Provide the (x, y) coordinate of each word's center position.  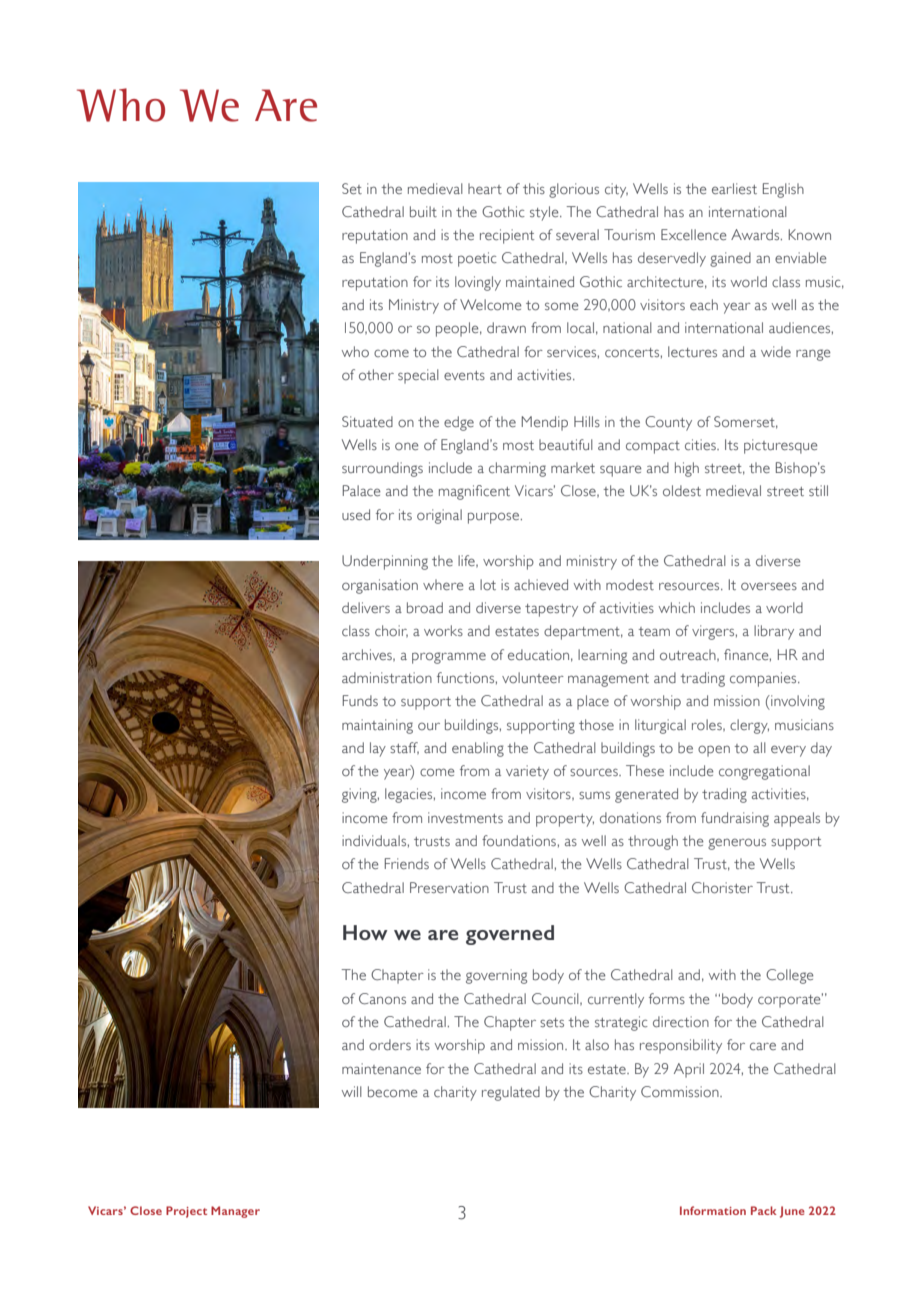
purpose (493, 518)
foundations (519, 841)
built (423, 212)
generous (737, 844)
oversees (769, 586)
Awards (756, 234)
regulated (511, 1093)
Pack (764, 1210)
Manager (235, 1212)
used (356, 514)
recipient (507, 236)
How (365, 932)
